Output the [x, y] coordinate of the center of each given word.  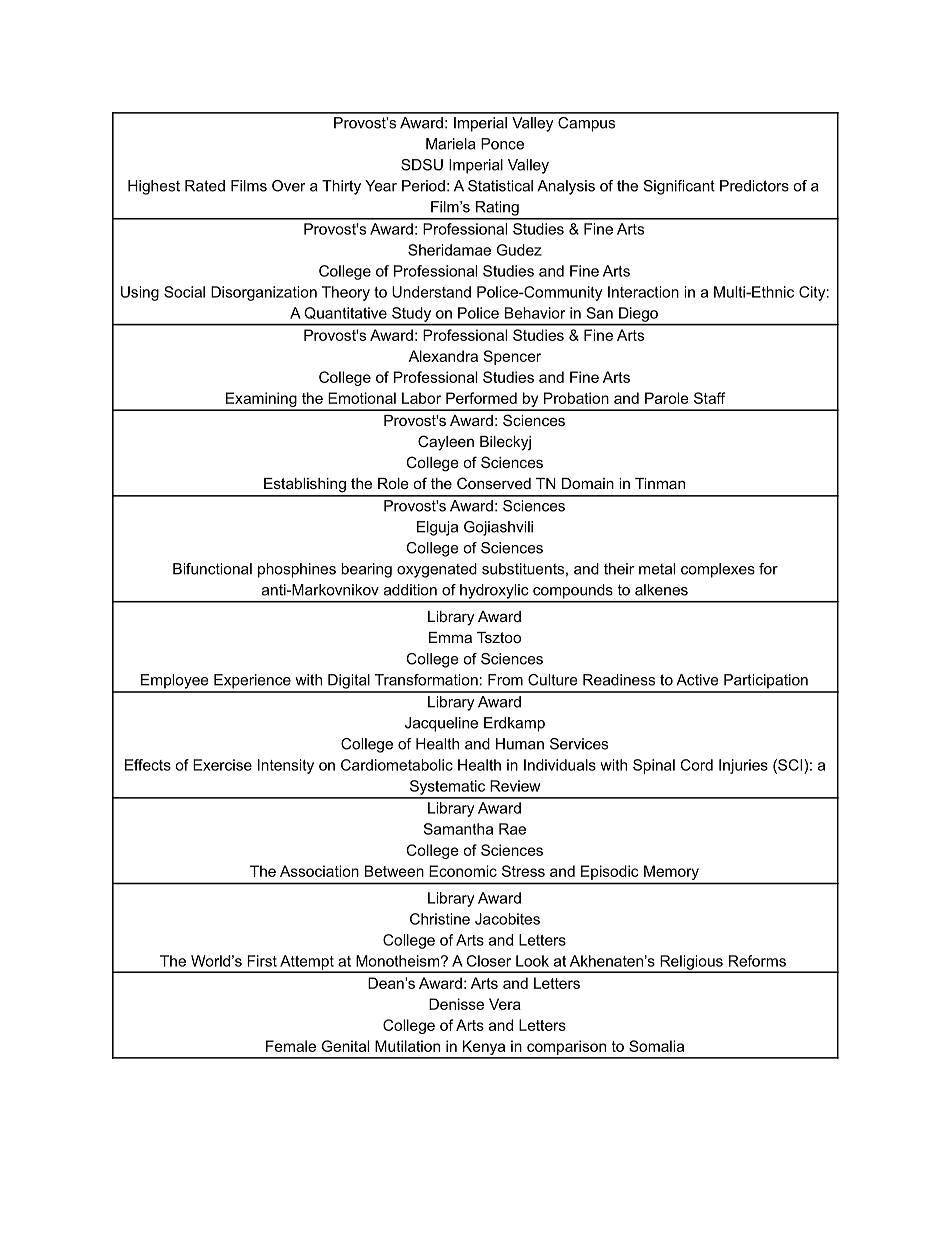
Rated [205, 186]
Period [423, 186]
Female [291, 1046]
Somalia [656, 1046]
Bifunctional [212, 569]
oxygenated [437, 570]
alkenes [661, 590]
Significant [679, 187]
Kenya [484, 1049]
